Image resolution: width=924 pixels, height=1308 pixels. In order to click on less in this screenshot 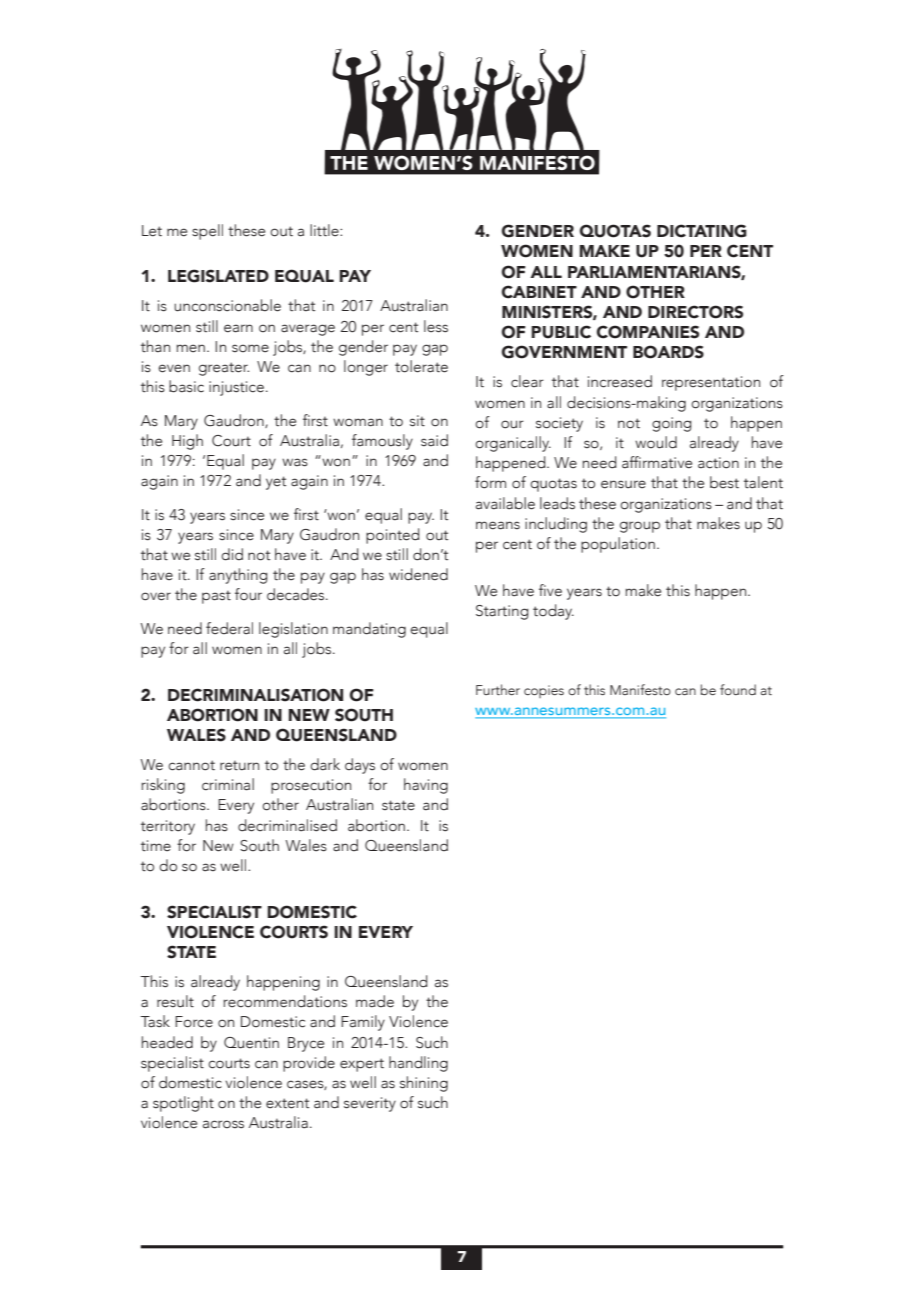, I will do `click(436, 326)`.
